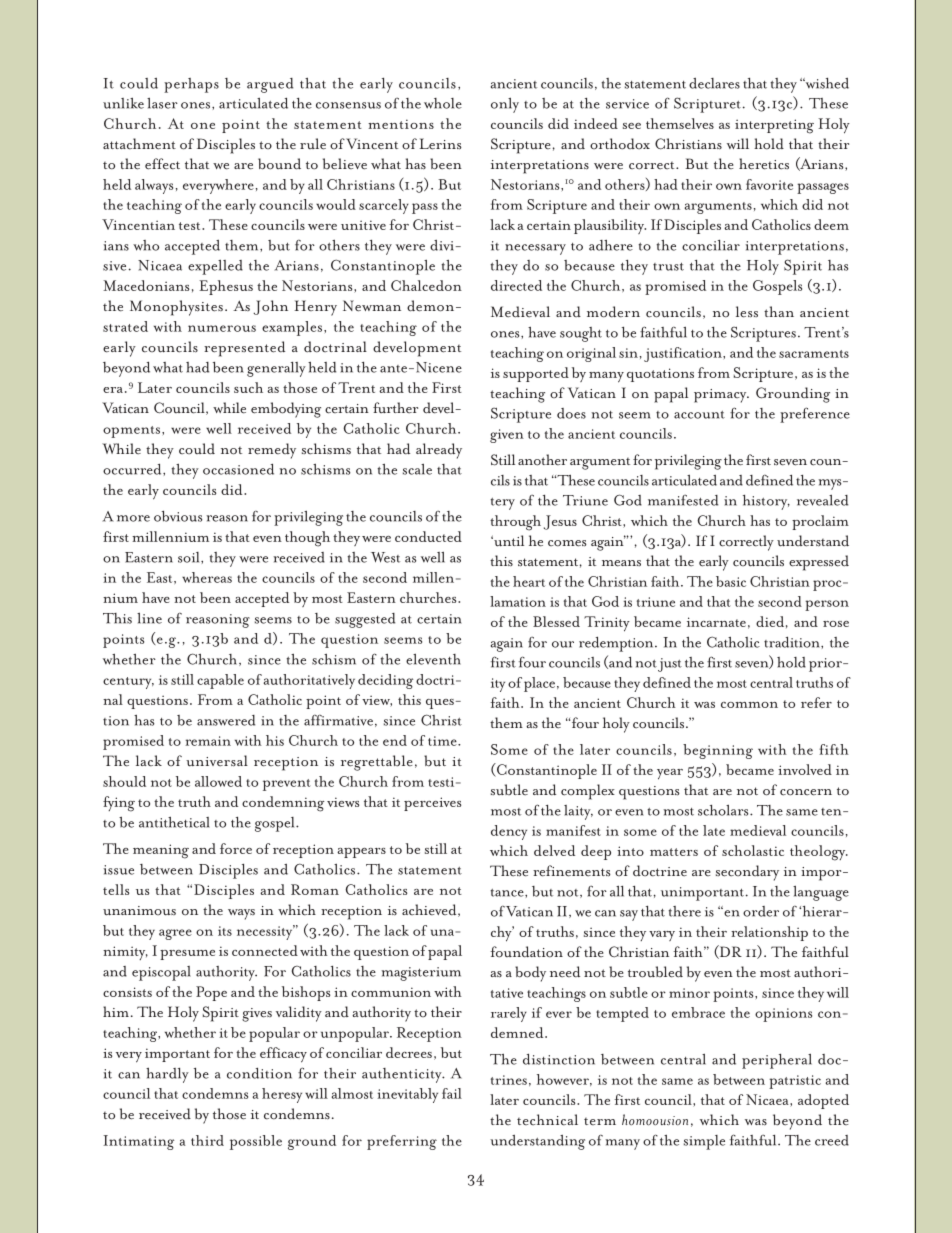  Describe the element at coordinates (207, 1140) in the page. I see `third` at that location.
